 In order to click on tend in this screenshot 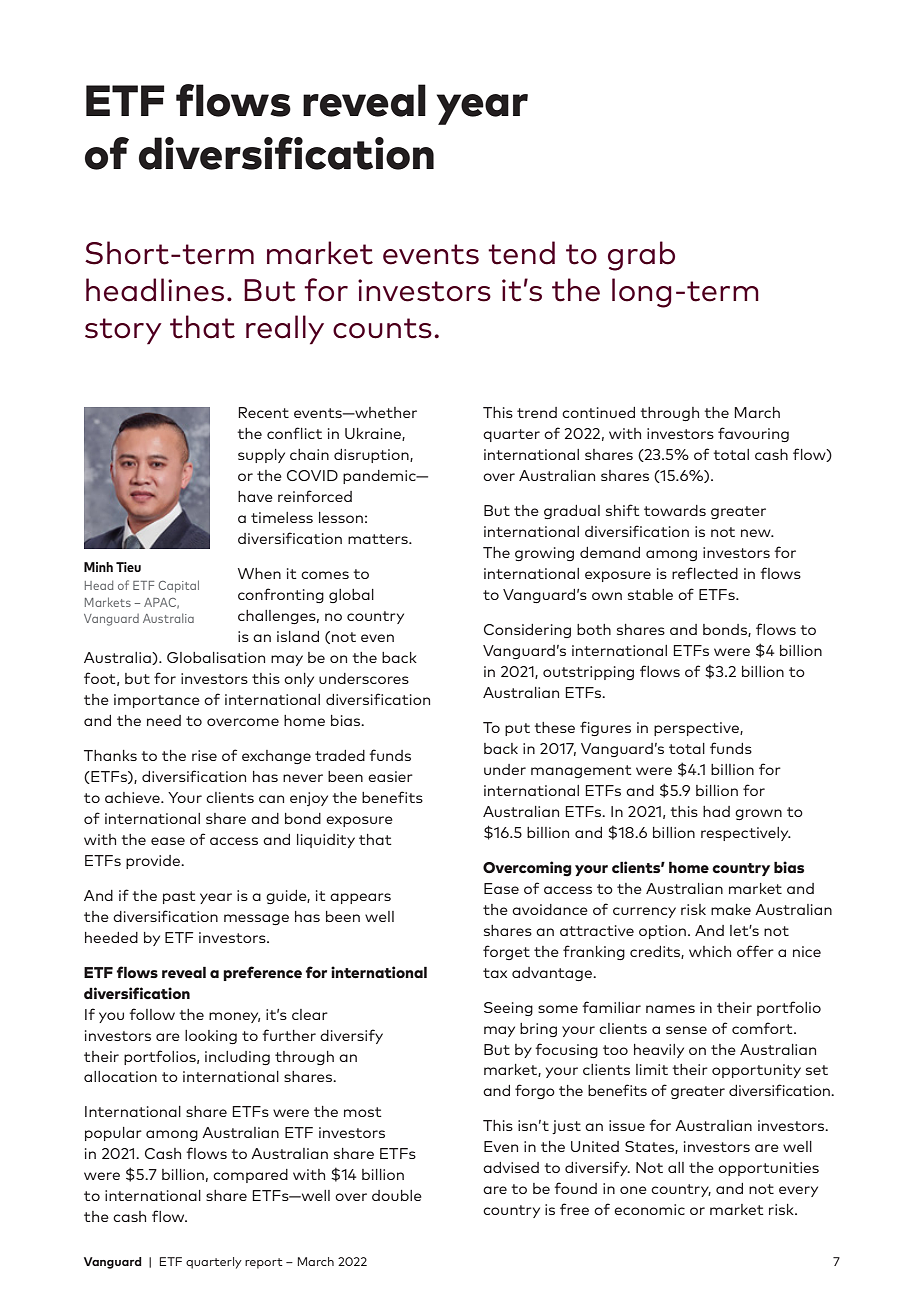, I will do `click(521, 253)`.
